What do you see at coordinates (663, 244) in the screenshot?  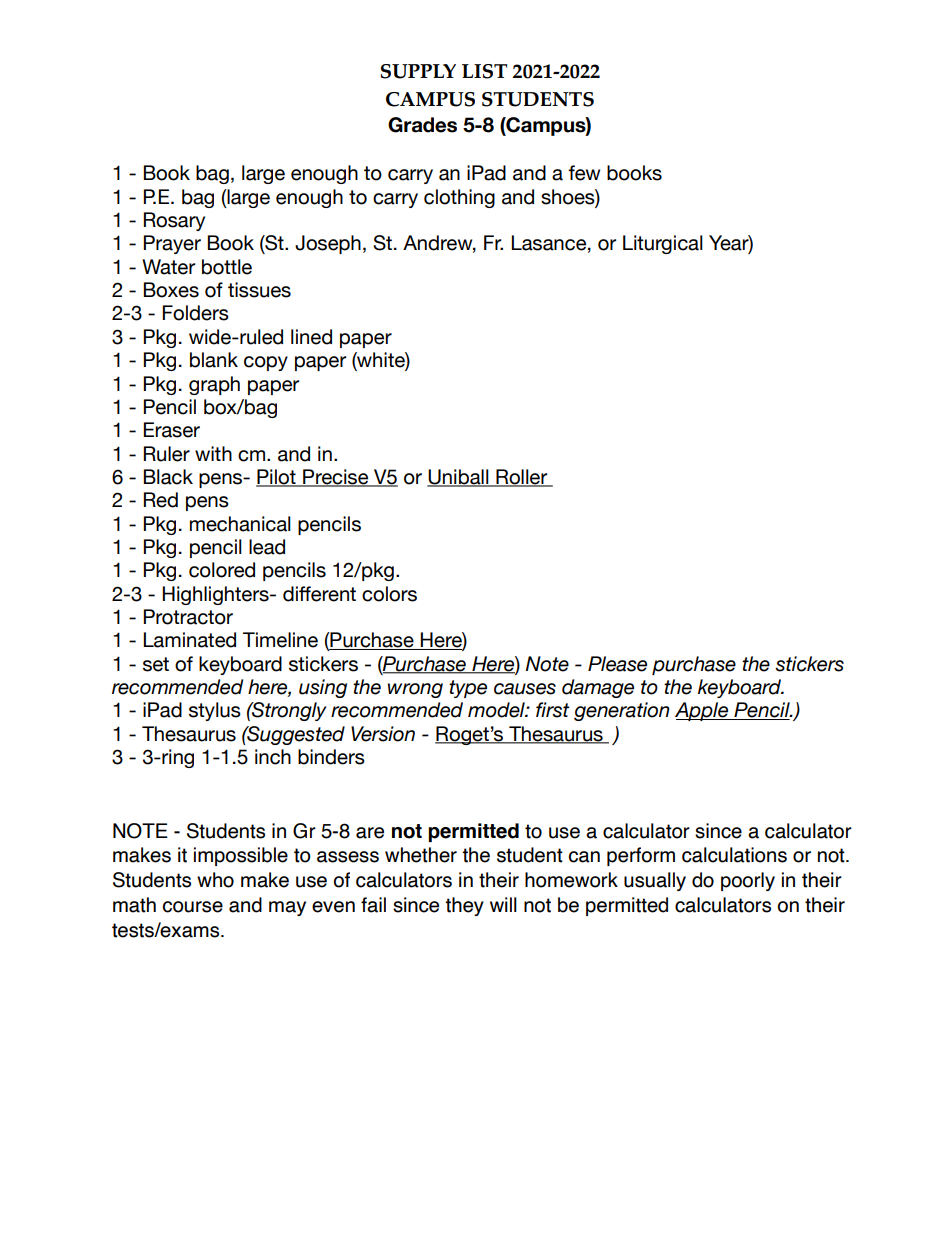 I see `Liturgical` at bounding box center [663, 244].
